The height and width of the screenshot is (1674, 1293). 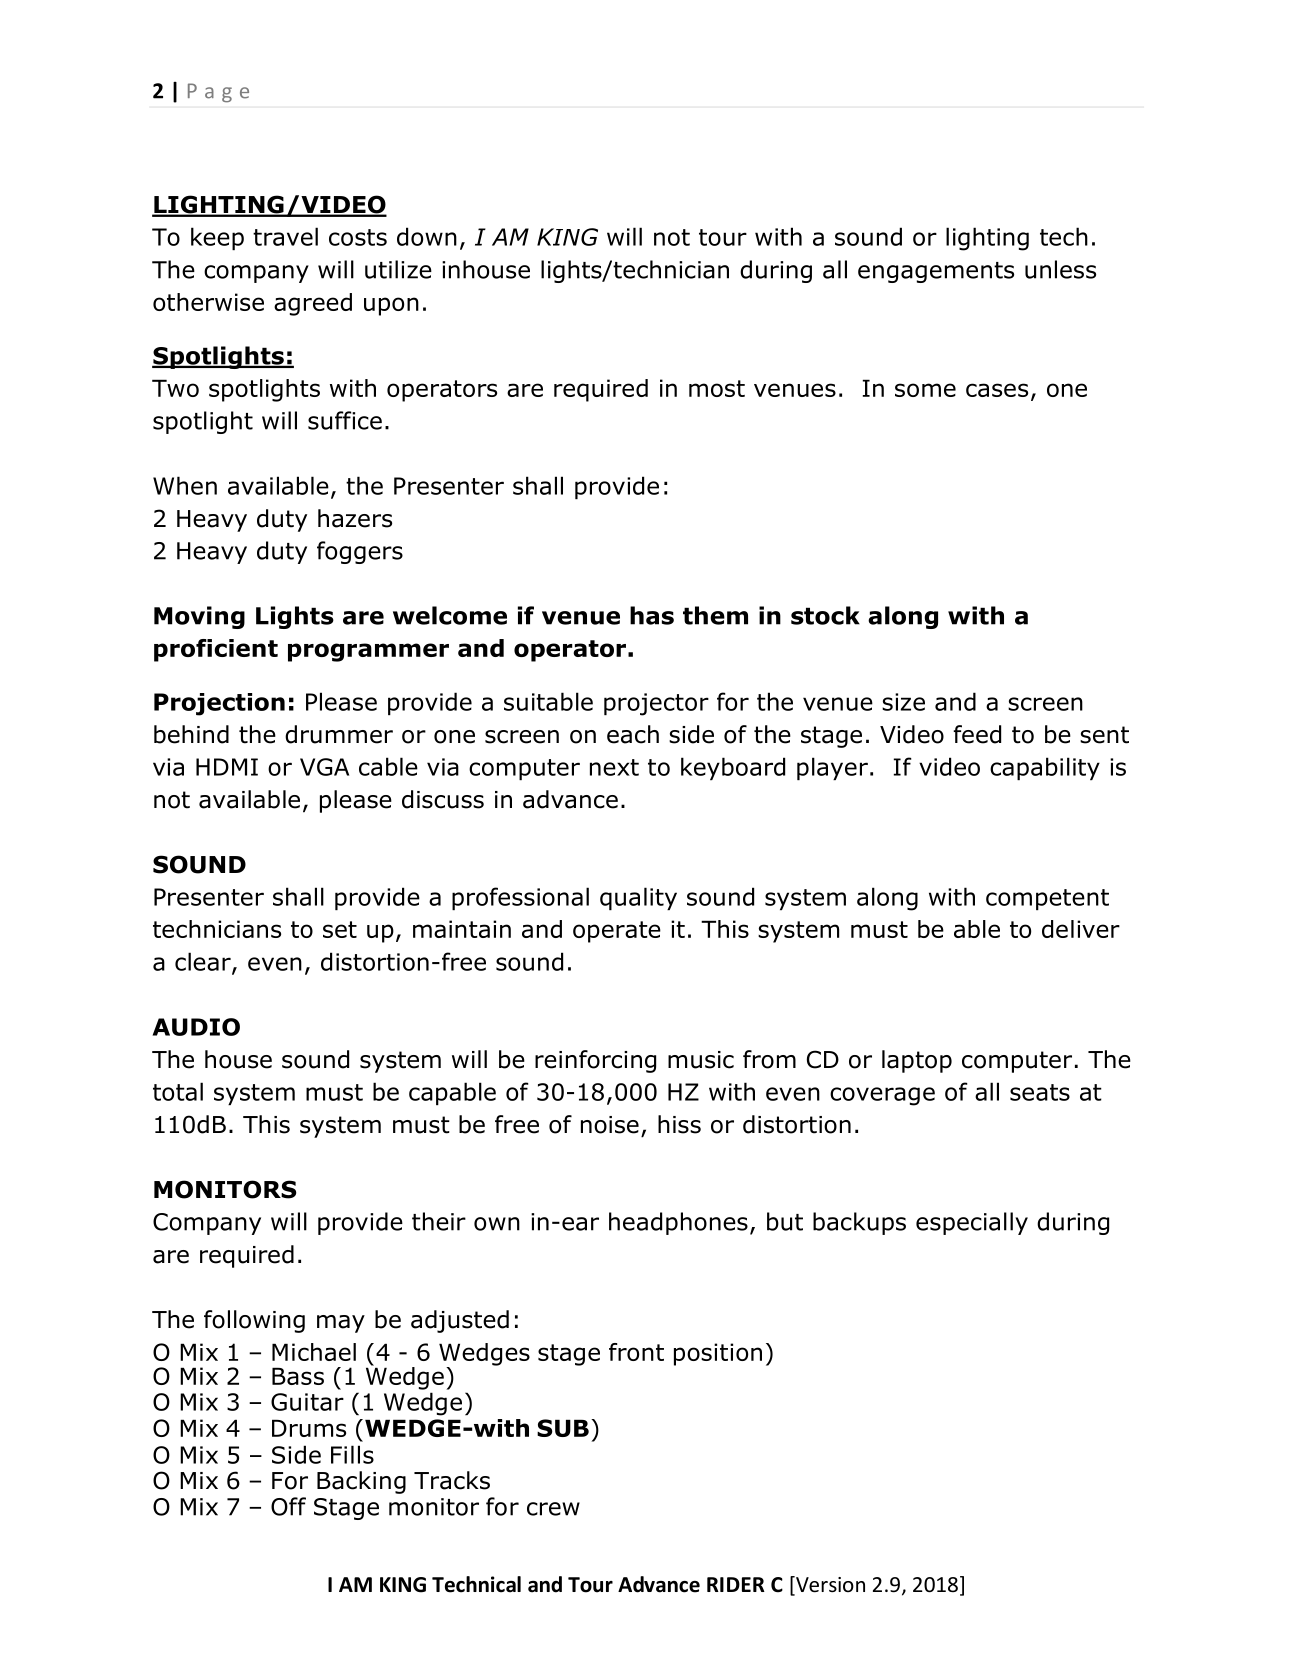 What do you see at coordinates (219, 704) in the screenshot?
I see `Projection` at bounding box center [219, 704].
